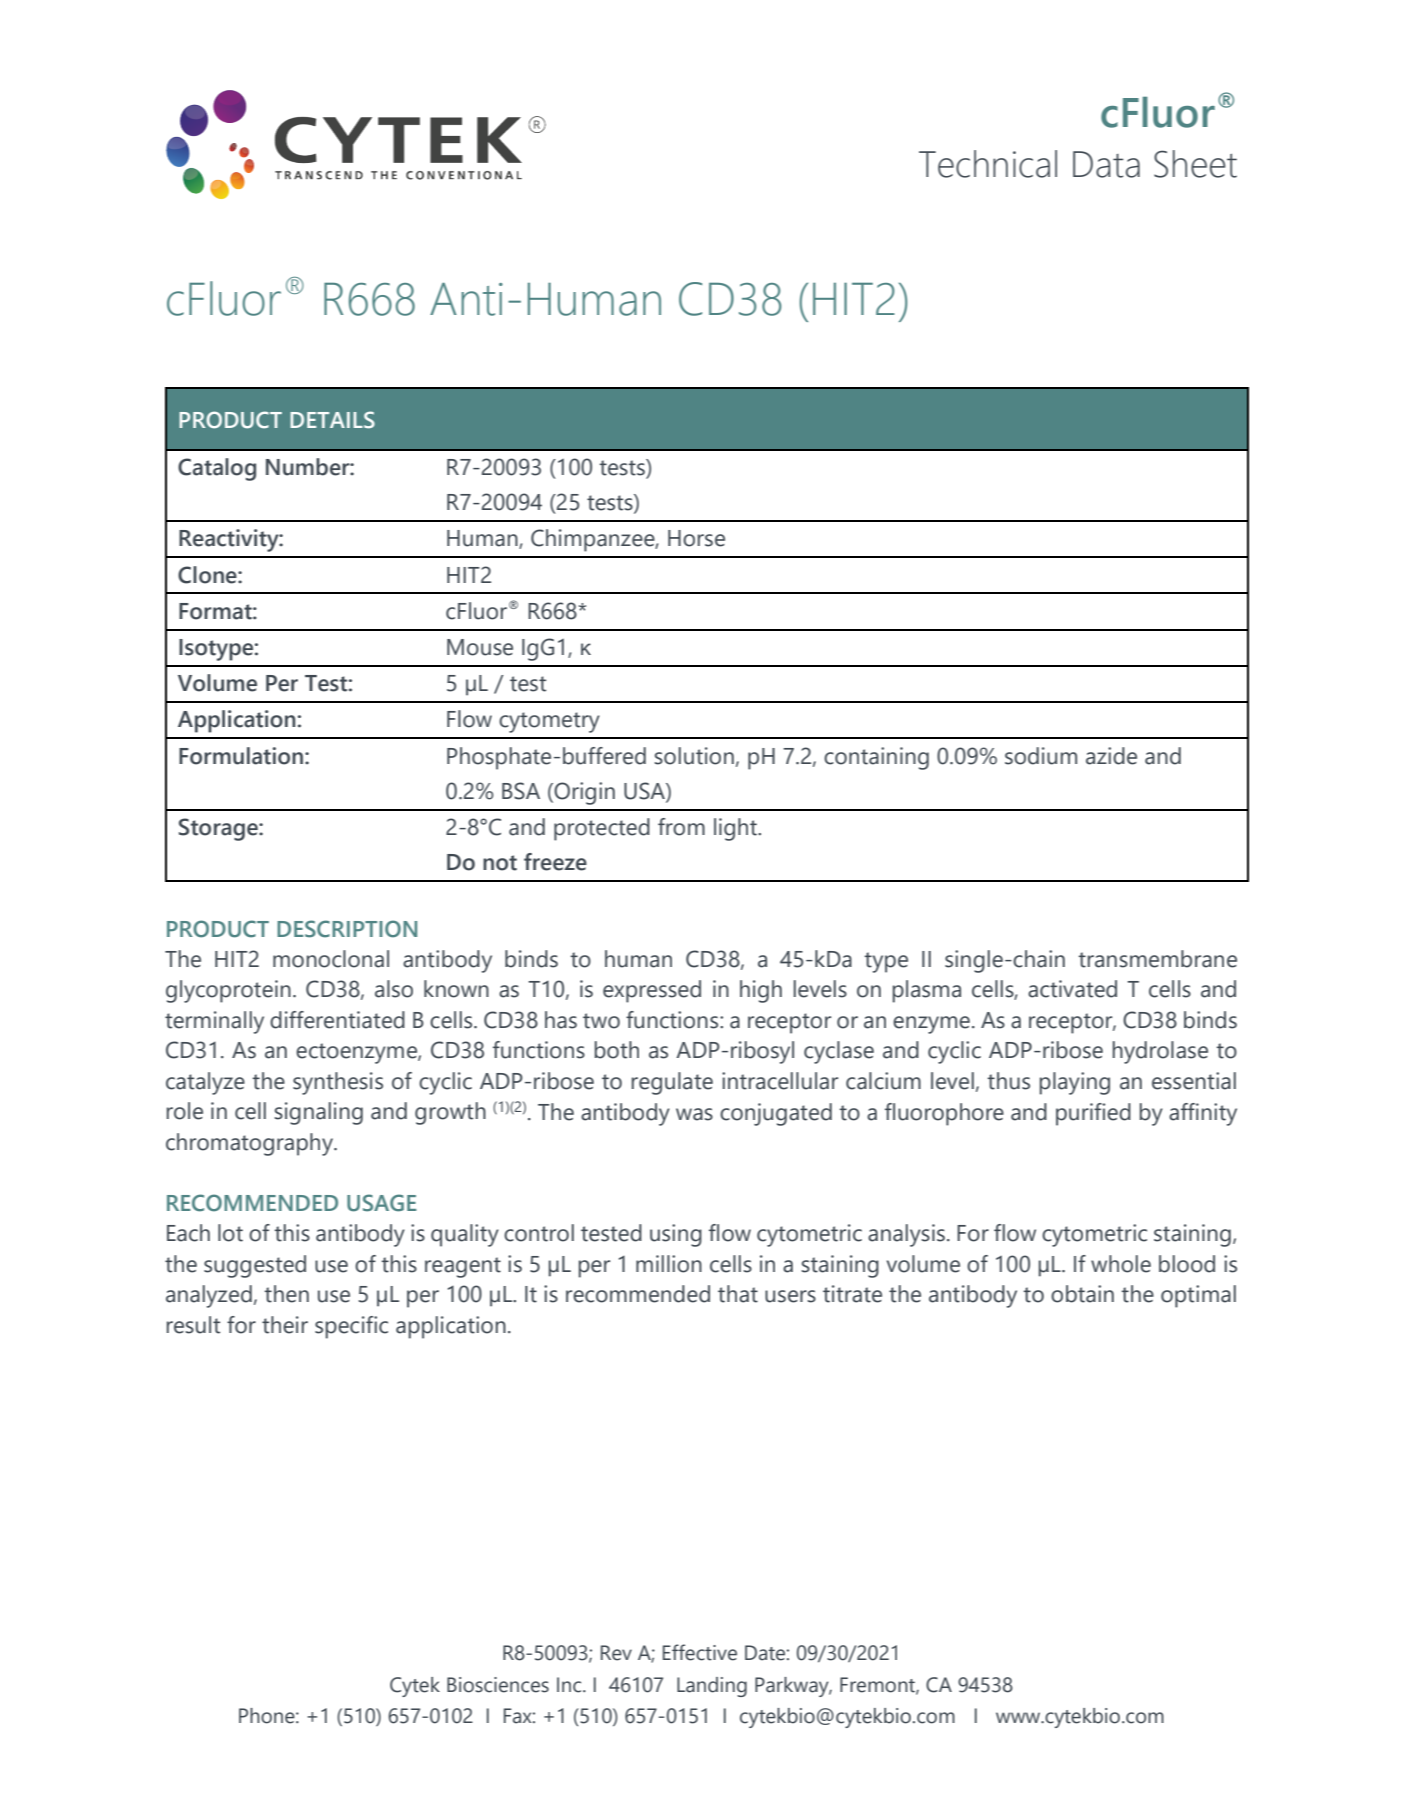  I want to click on DETAILS, so click(332, 420).
